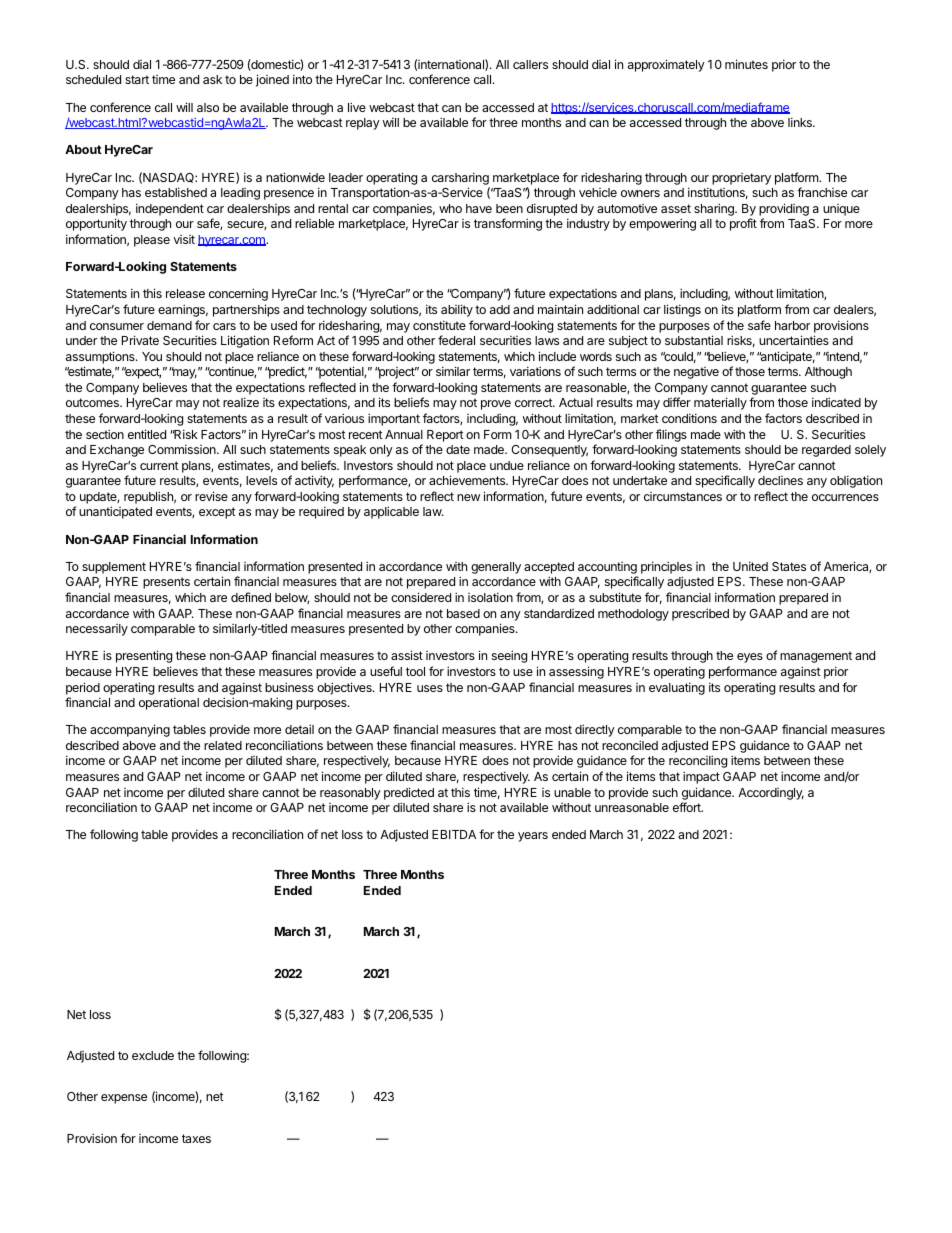 The height and width of the screenshot is (1233, 952). What do you see at coordinates (223, 745) in the screenshot?
I see `related` at bounding box center [223, 745].
